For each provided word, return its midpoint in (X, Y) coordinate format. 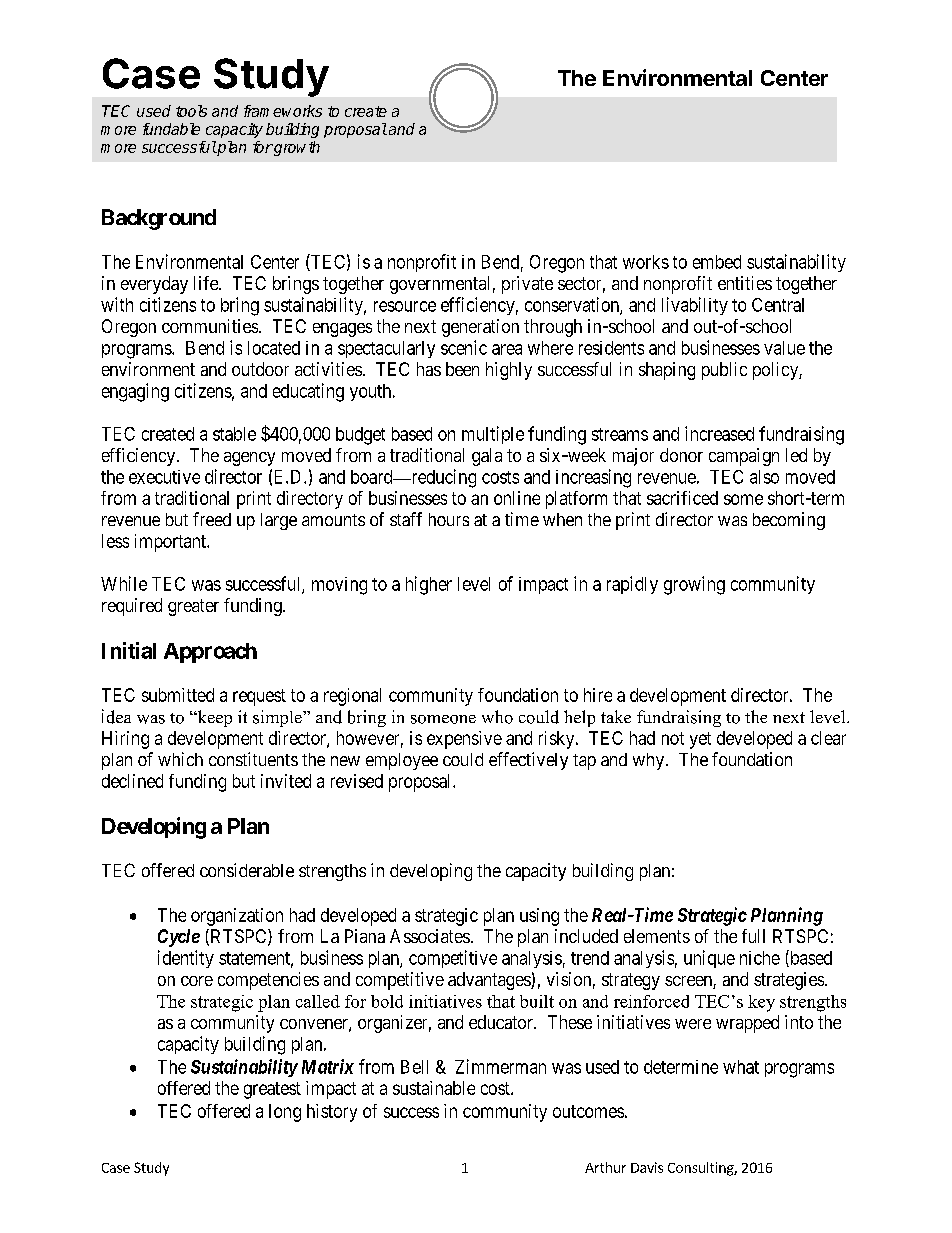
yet (700, 740)
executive (164, 477)
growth (296, 148)
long (285, 1113)
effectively (528, 761)
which (180, 759)
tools (191, 111)
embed (717, 262)
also (764, 477)
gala (487, 457)
